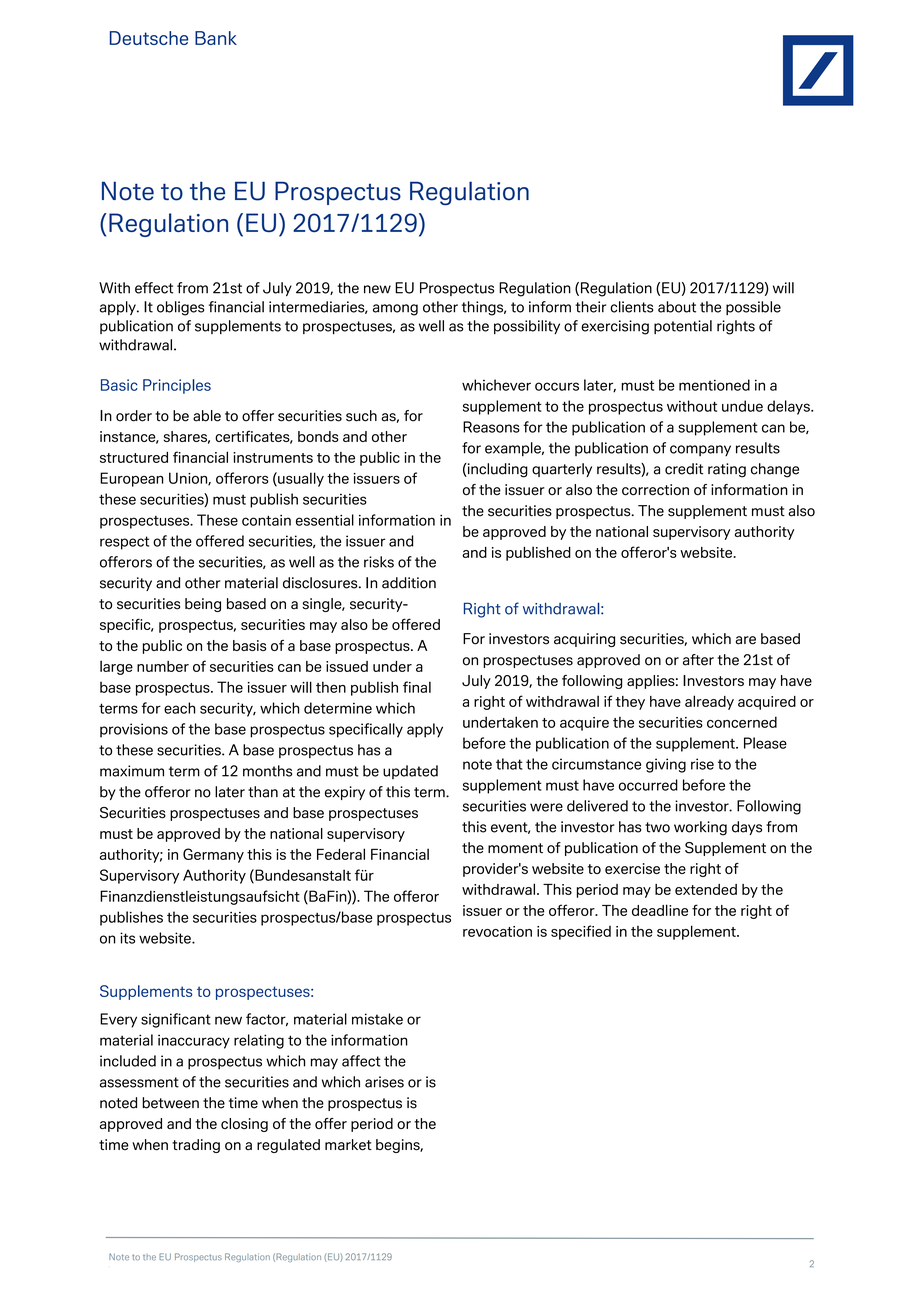 This screenshot has height=1307, width=924. I want to click on between, so click(170, 1103).
